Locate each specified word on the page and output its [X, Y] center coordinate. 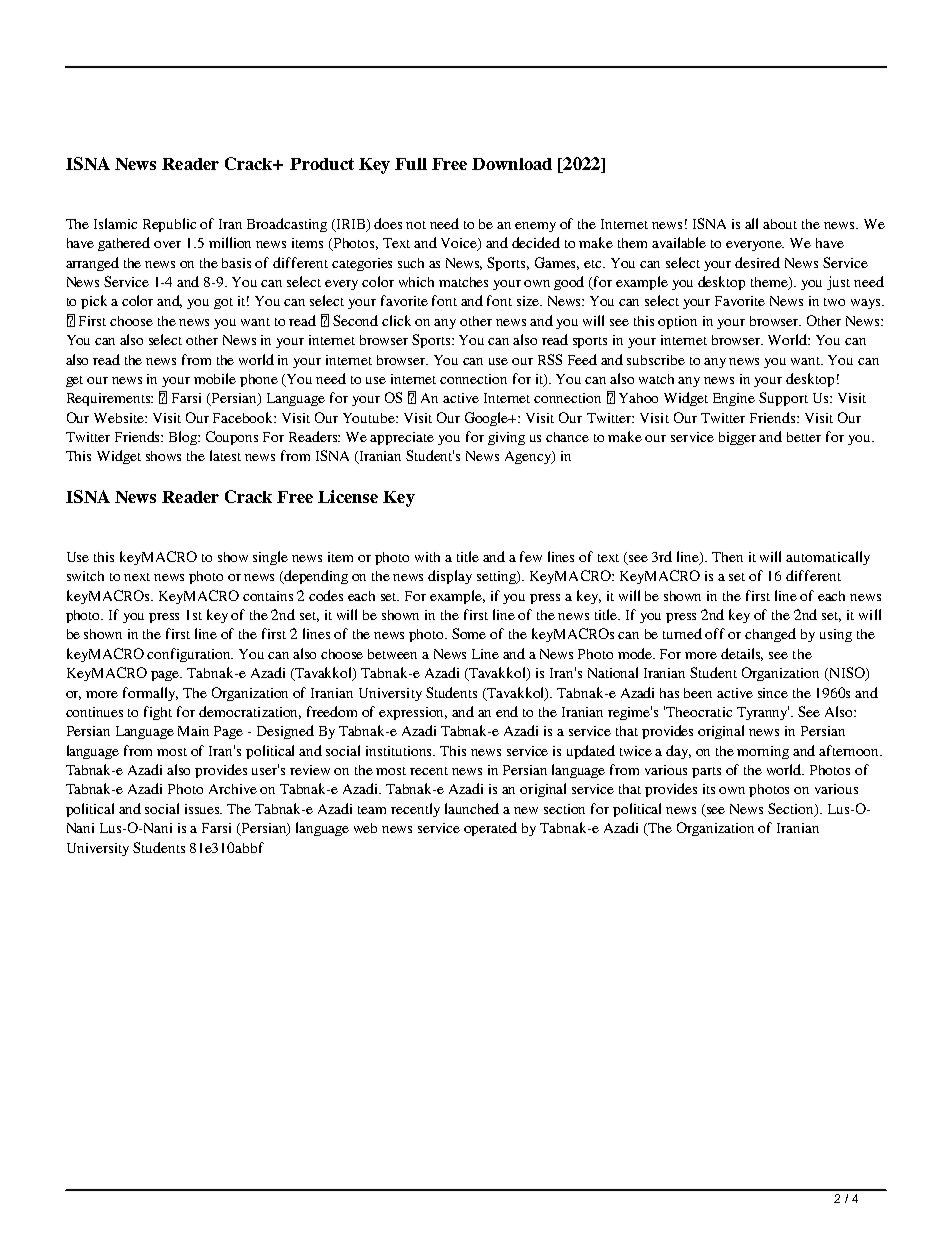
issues [203, 809]
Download [512, 164]
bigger [737, 438]
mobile [215, 378]
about [780, 224]
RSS [550, 359]
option [677, 322]
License [348, 496]
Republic [169, 225]
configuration [190, 655]
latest [225, 455]
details [742, 654]
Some [469, 633]
